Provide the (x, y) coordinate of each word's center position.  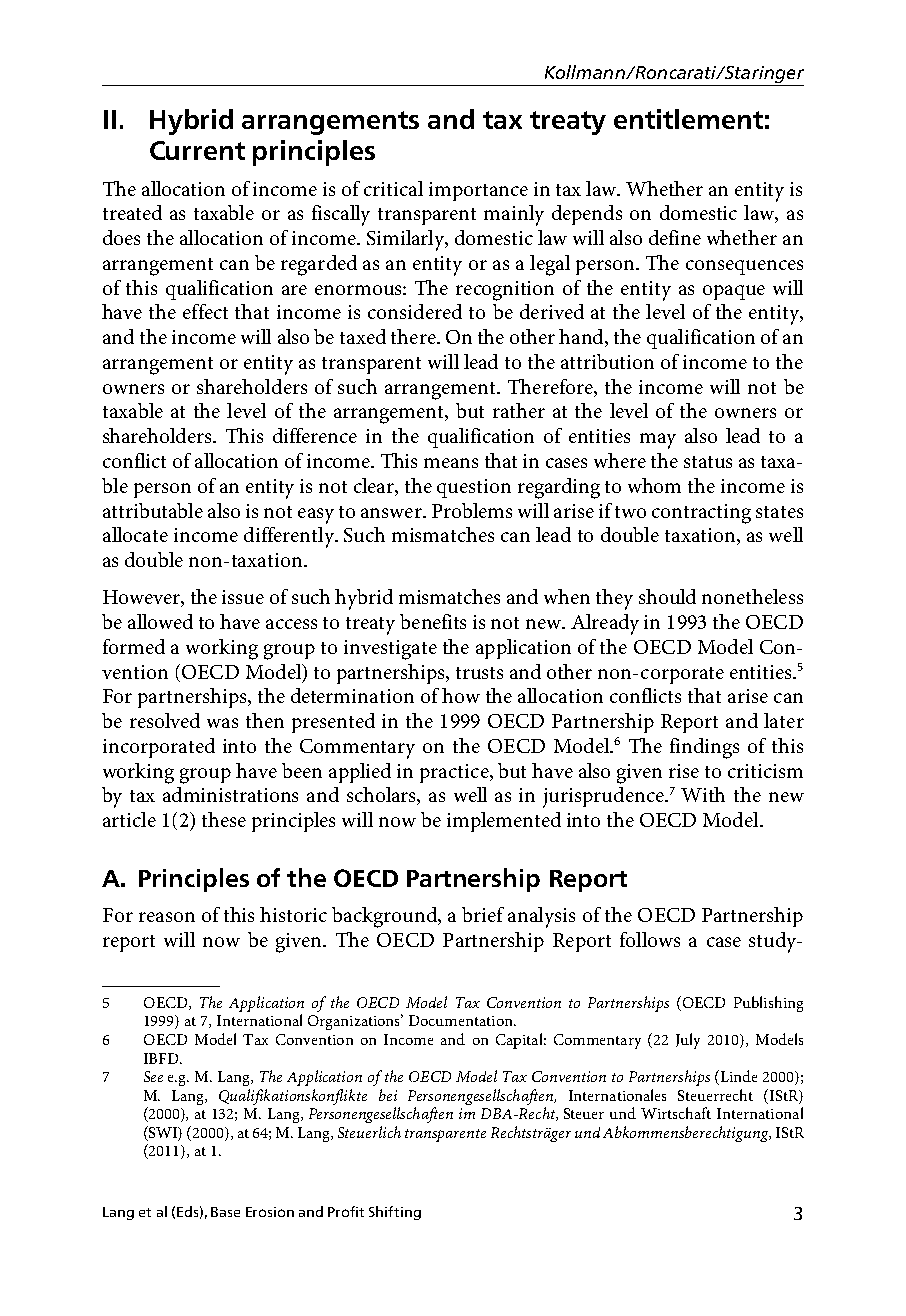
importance (478, 191)
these (224, 819)
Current (197, 150)
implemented (504, 822)
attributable (153, 510)
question (474, 488)
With (703, 794)
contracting (701, 514)
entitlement (688, 119)
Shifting (395, 1213)
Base (225, 1212)
